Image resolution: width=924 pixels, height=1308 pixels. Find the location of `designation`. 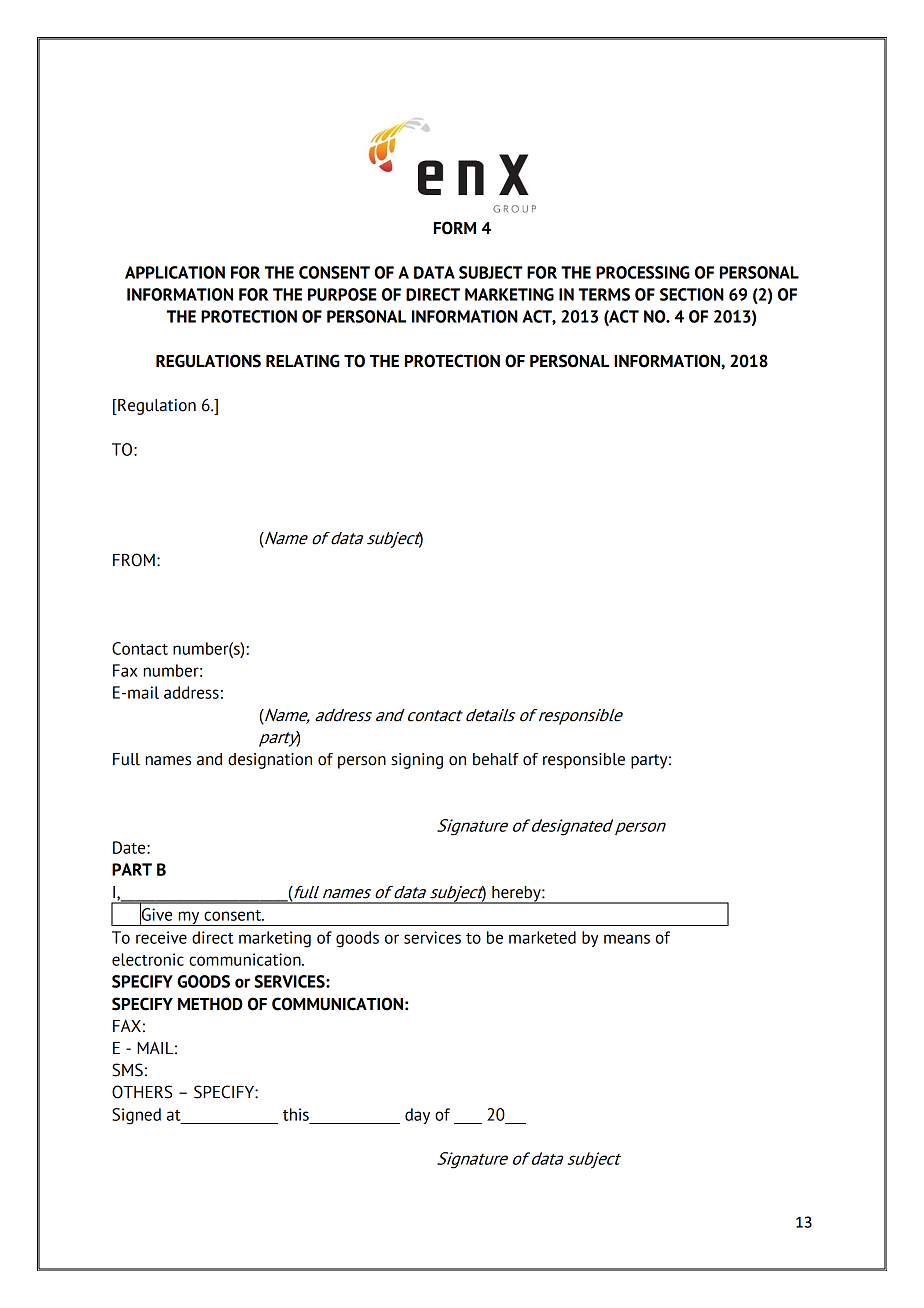

designation is located at coordinates (270, 761).
